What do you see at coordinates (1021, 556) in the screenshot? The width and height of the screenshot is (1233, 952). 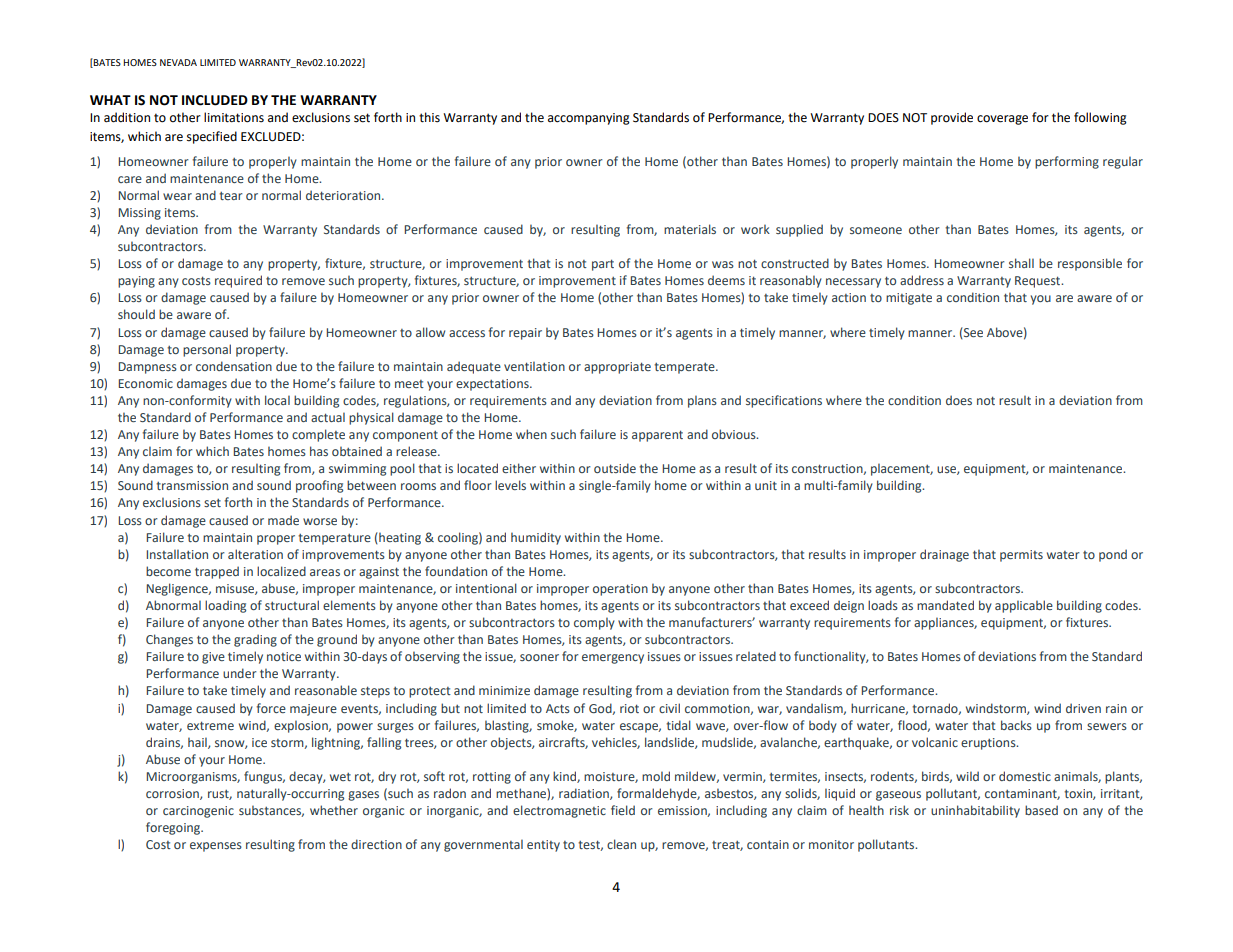 I see `permits` at bounding box center [1021, 556].
